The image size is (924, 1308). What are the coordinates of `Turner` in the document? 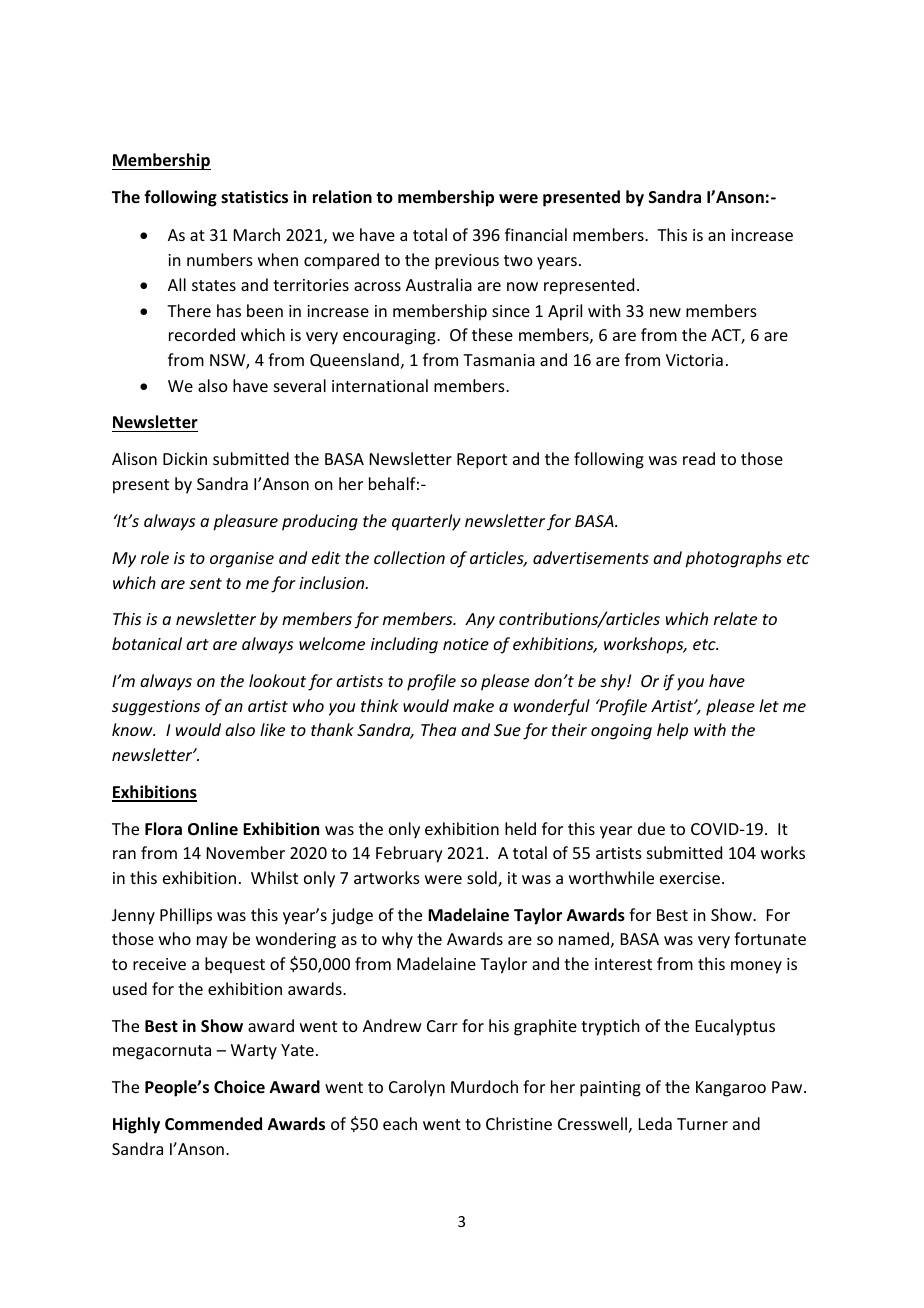 It's located at (702, 1124).
